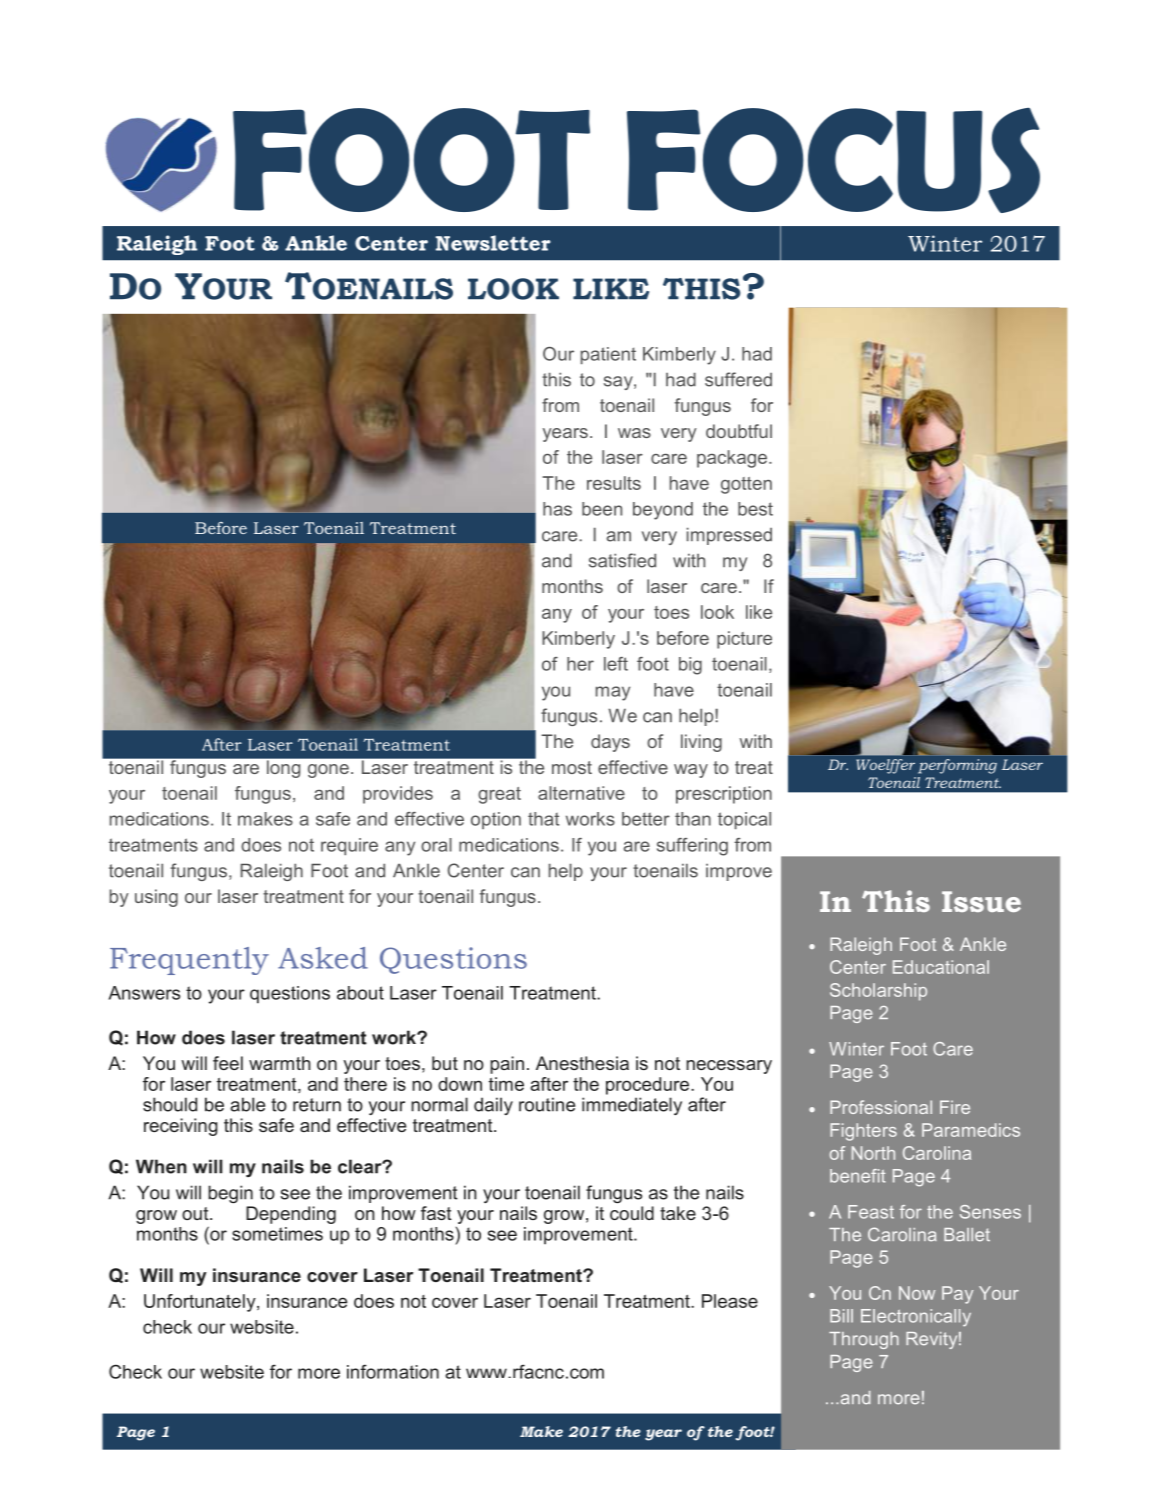  Describe the element at coordinates (328, 771) in the screenshot. I see `gone` at that location.
